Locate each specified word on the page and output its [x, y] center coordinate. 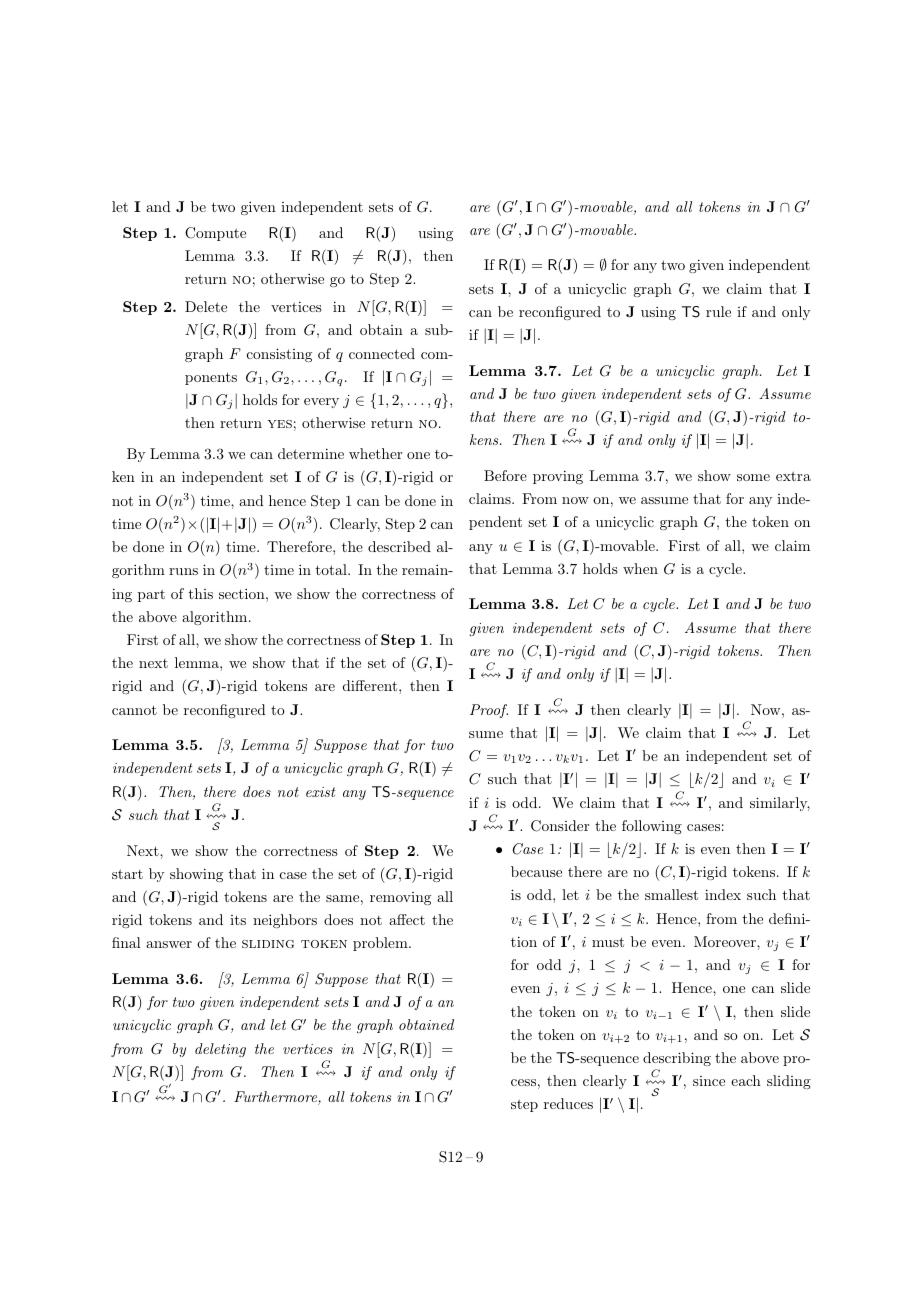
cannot [134, 710]
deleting [220, 1050]
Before [505, 475]
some [753, 477]
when [640, 568]
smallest [671, 894]
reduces [568, 1103]
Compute [215, 234]
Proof [489, 711]
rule [718, 311]
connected [382, 353]
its [238, 920]
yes [280, 424]
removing [400, 898]
